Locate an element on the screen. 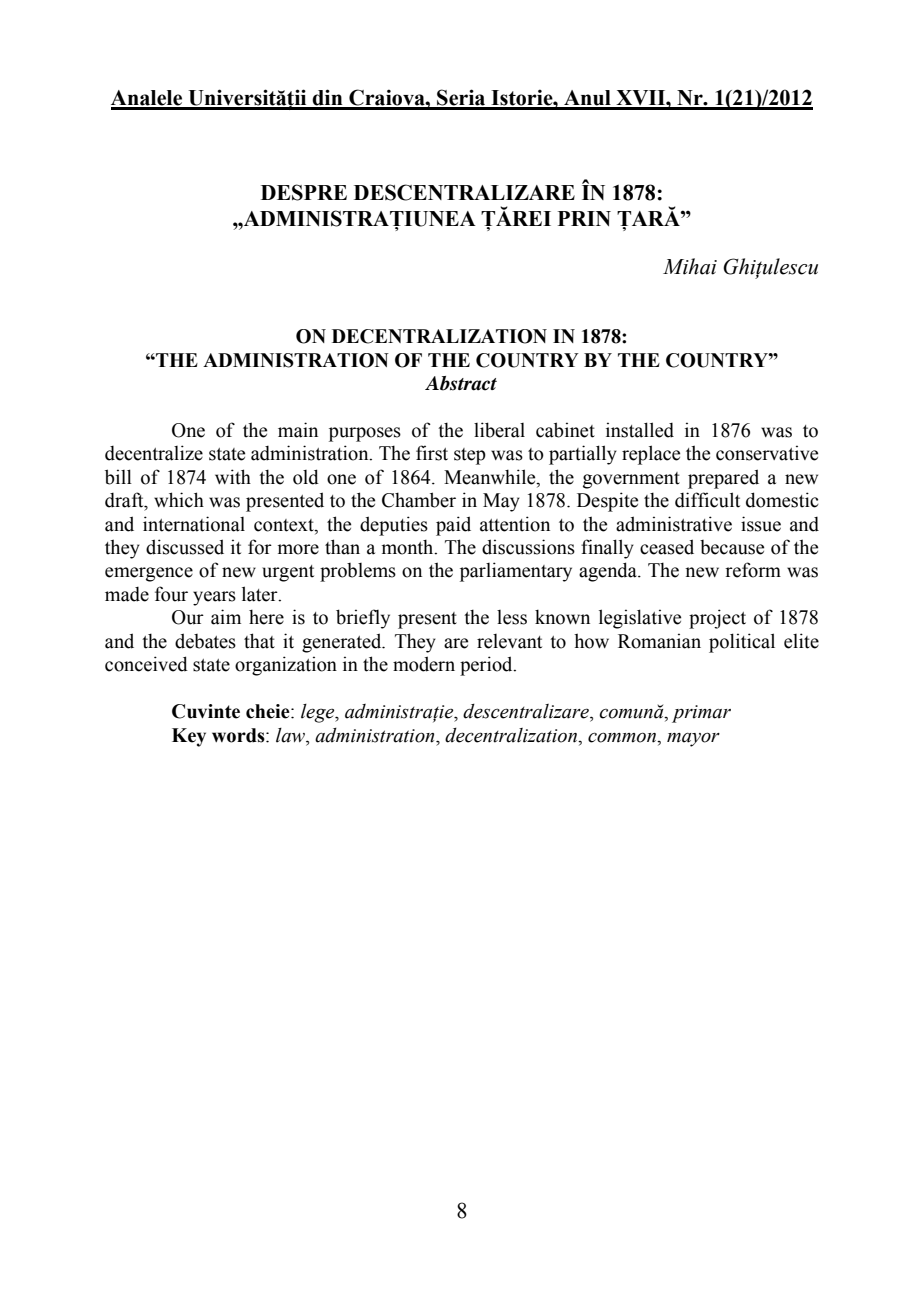 The width and height of the screenshot is (924, 1314). installed is located at coordinates (640, 430).
